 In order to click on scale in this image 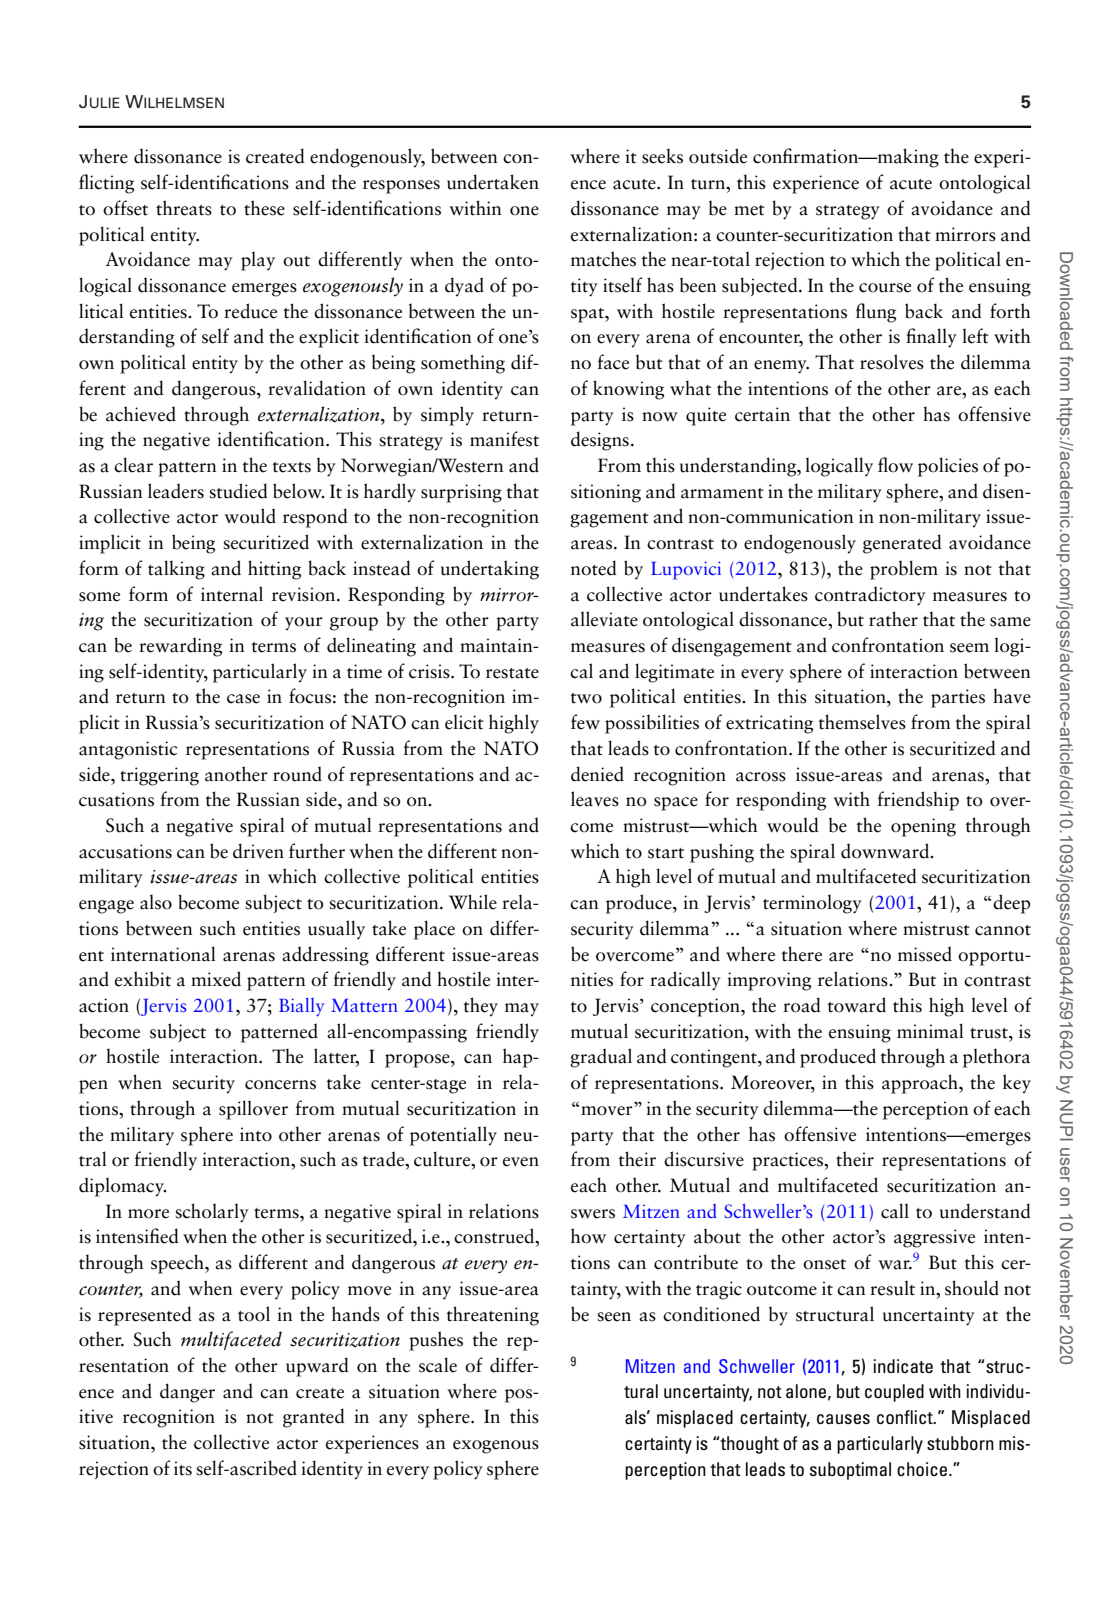, I will do `click(438, 1365)`.
